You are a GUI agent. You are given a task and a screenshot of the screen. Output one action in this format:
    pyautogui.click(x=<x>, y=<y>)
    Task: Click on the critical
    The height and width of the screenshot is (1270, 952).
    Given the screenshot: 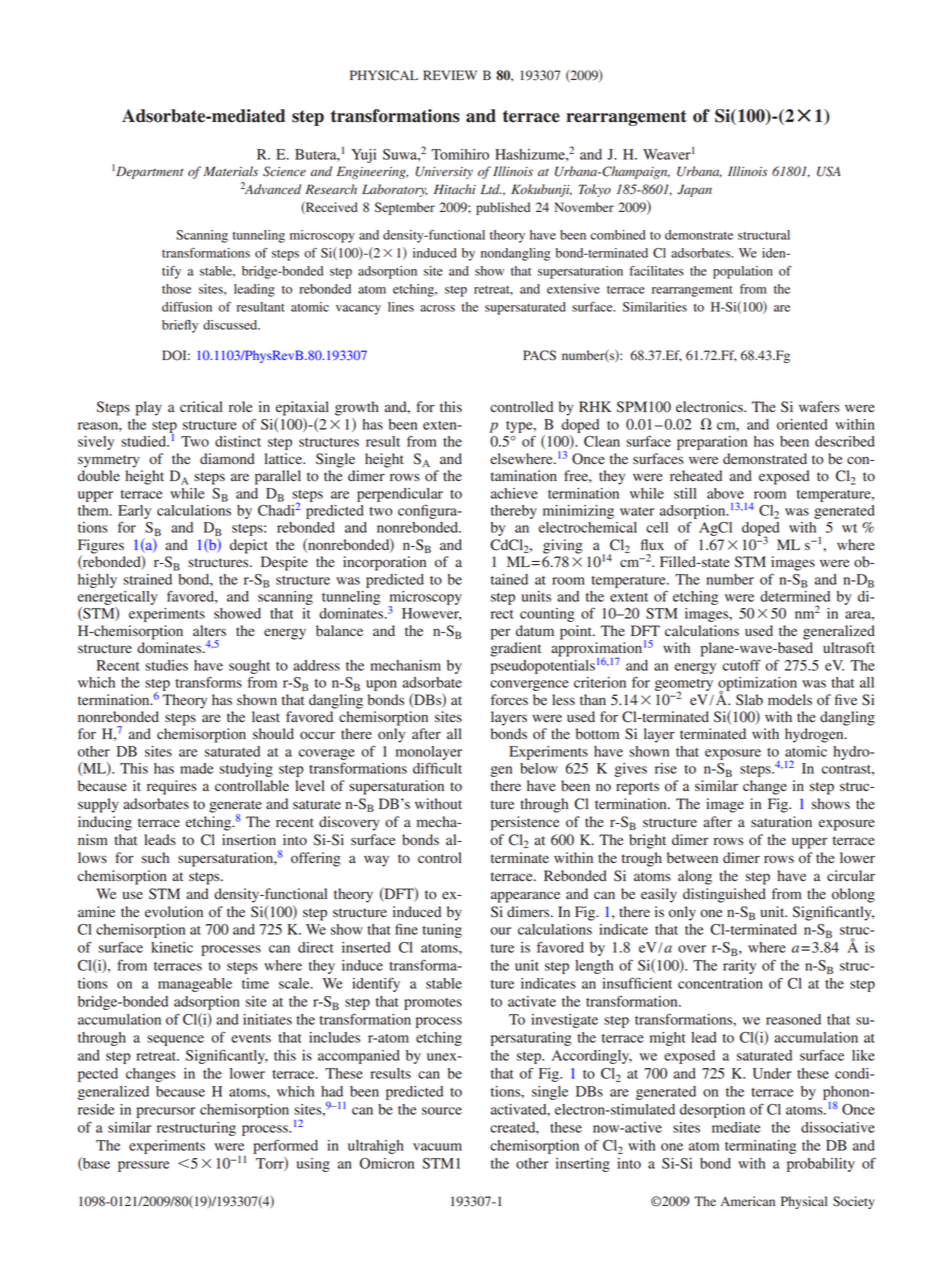 What is the action you would take?
    pyautogui.click(x=201, y=406)
